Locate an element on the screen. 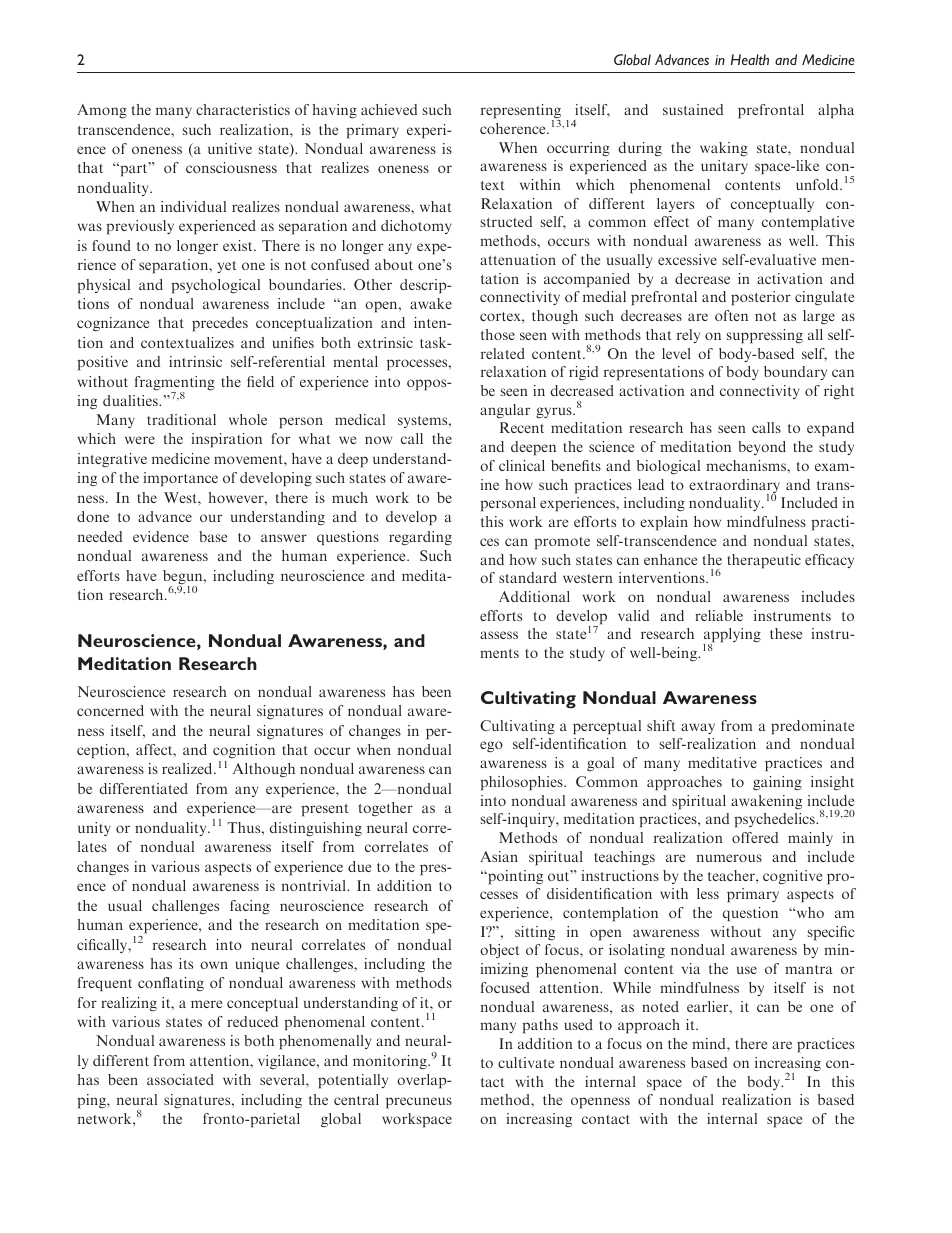 The width and height of the screenshot is (952, 1233). Health is located at coordinates (750, 59).
